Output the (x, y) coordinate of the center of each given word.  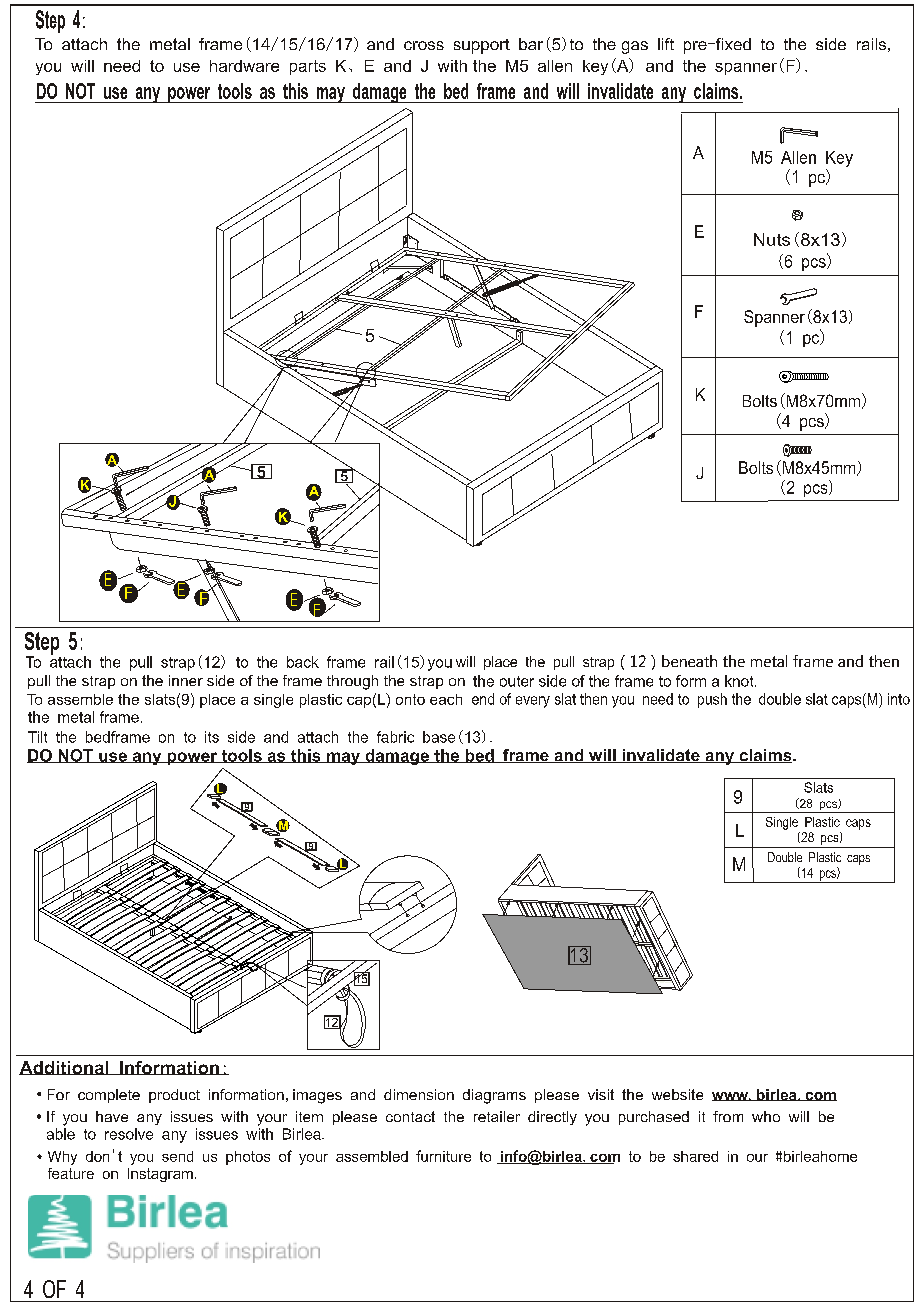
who (766, 1116)
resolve (129, 1134)
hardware (244, 66)
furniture (443, 1156)
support (482, 46)
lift (666, 44)
